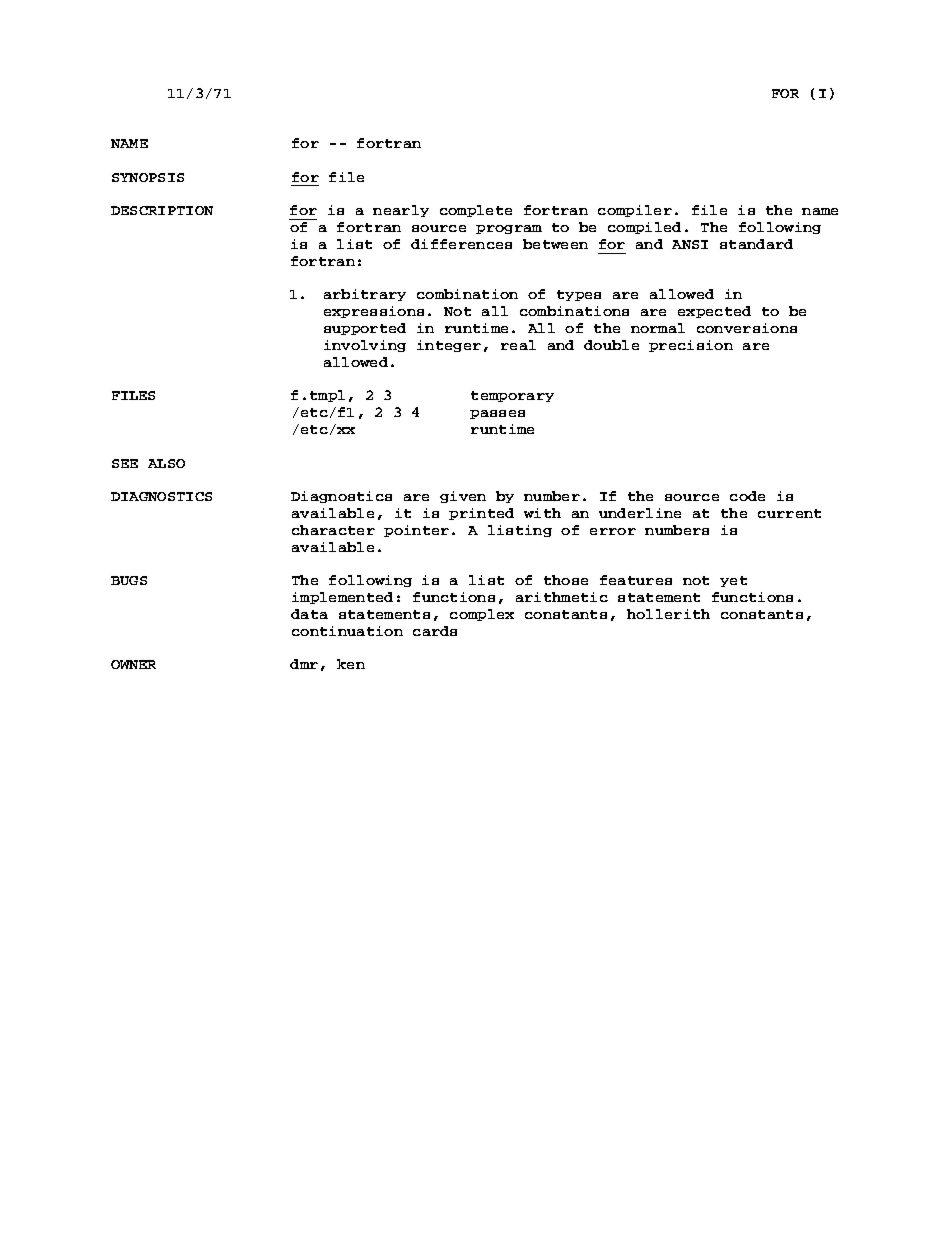  What do you see at coordinates (635, 211) in the image?
I see `compiler` at bounding box center [635, 211].
